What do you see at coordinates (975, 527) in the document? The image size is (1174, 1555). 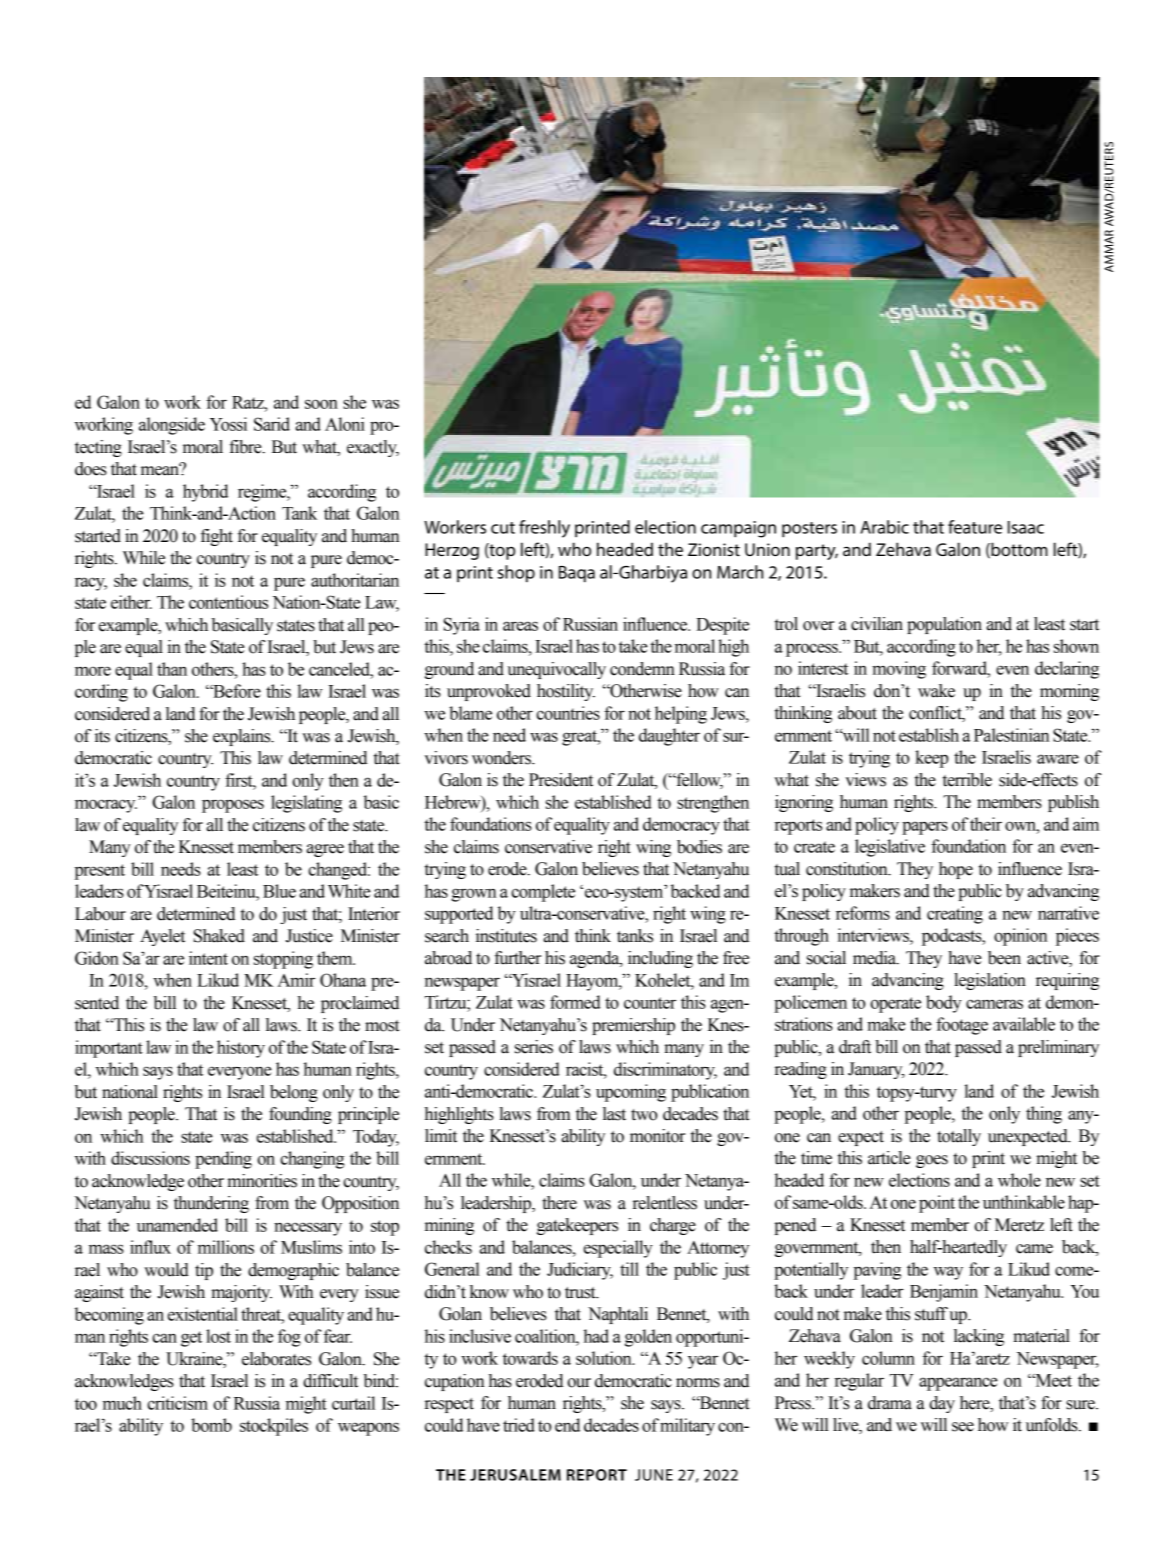 I see `feature` at bounding box center [975, 527].
